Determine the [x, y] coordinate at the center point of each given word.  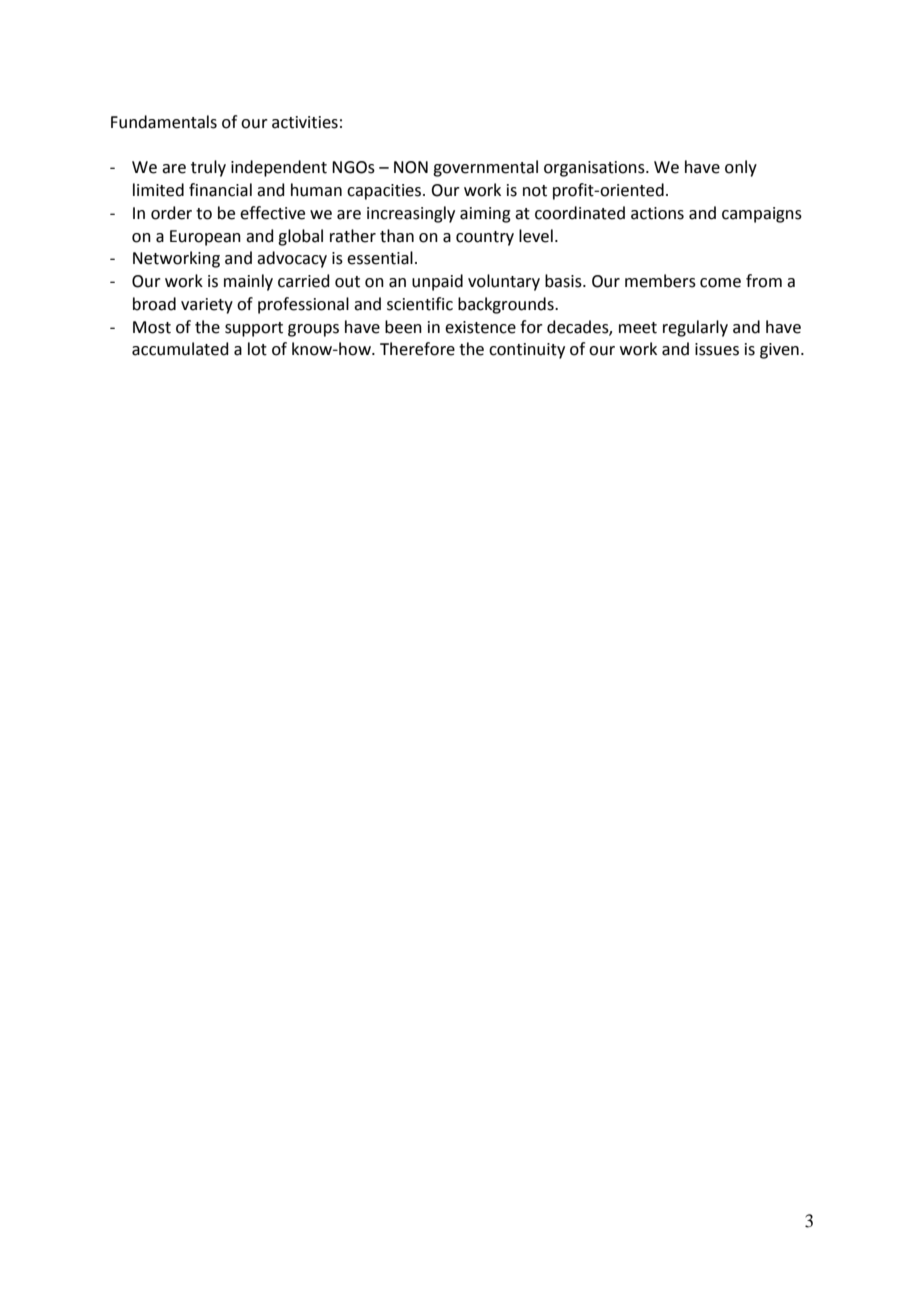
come [720, 283]
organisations [595, 169]
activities [305, 122]
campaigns [762, 215]
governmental [485, 168]
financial [220, 190]
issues [717, 349]
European [205, 238]
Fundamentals [164, 122]
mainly [248, 282]
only [741, 168]
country [485, 238]
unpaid [437, 282]
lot [257, 349]
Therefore [417, 349]
